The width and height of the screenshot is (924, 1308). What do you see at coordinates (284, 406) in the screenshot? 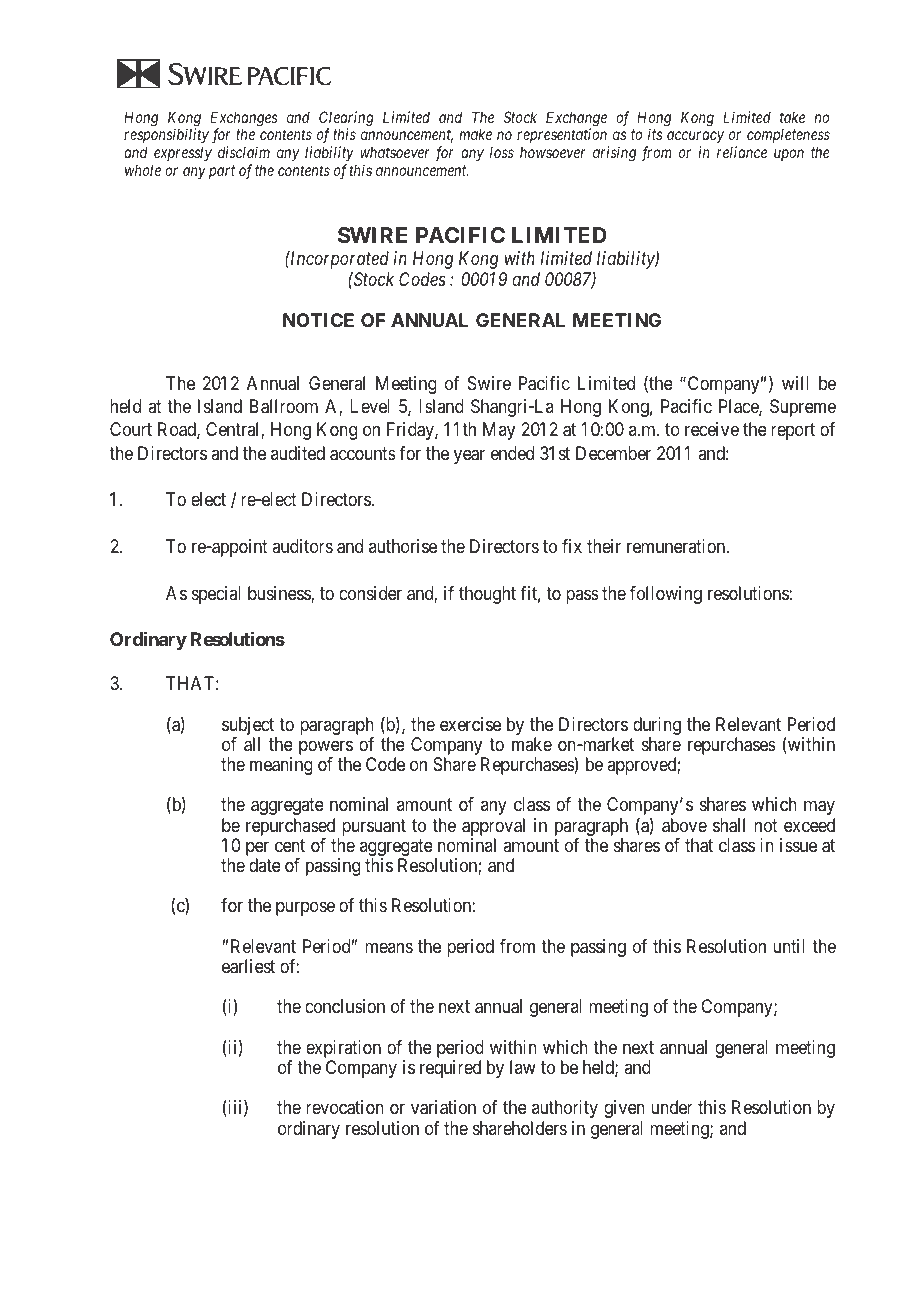
I see `Ballroom` at bounding box center [284, 406].
